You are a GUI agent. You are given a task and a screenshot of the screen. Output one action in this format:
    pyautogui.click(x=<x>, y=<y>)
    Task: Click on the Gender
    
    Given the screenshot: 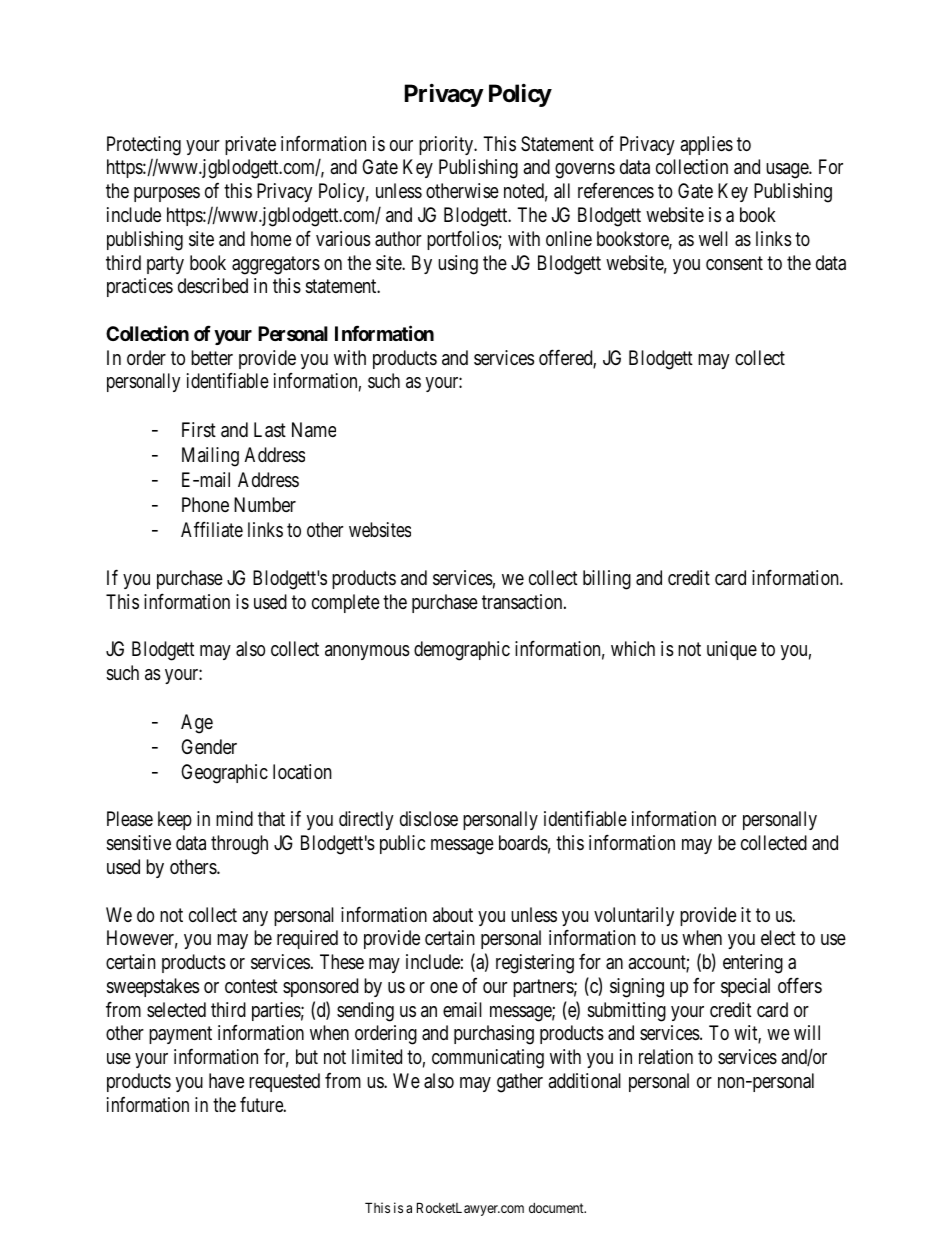 What is the action you would take?
    pyautogui.click(x=209, y=746)
